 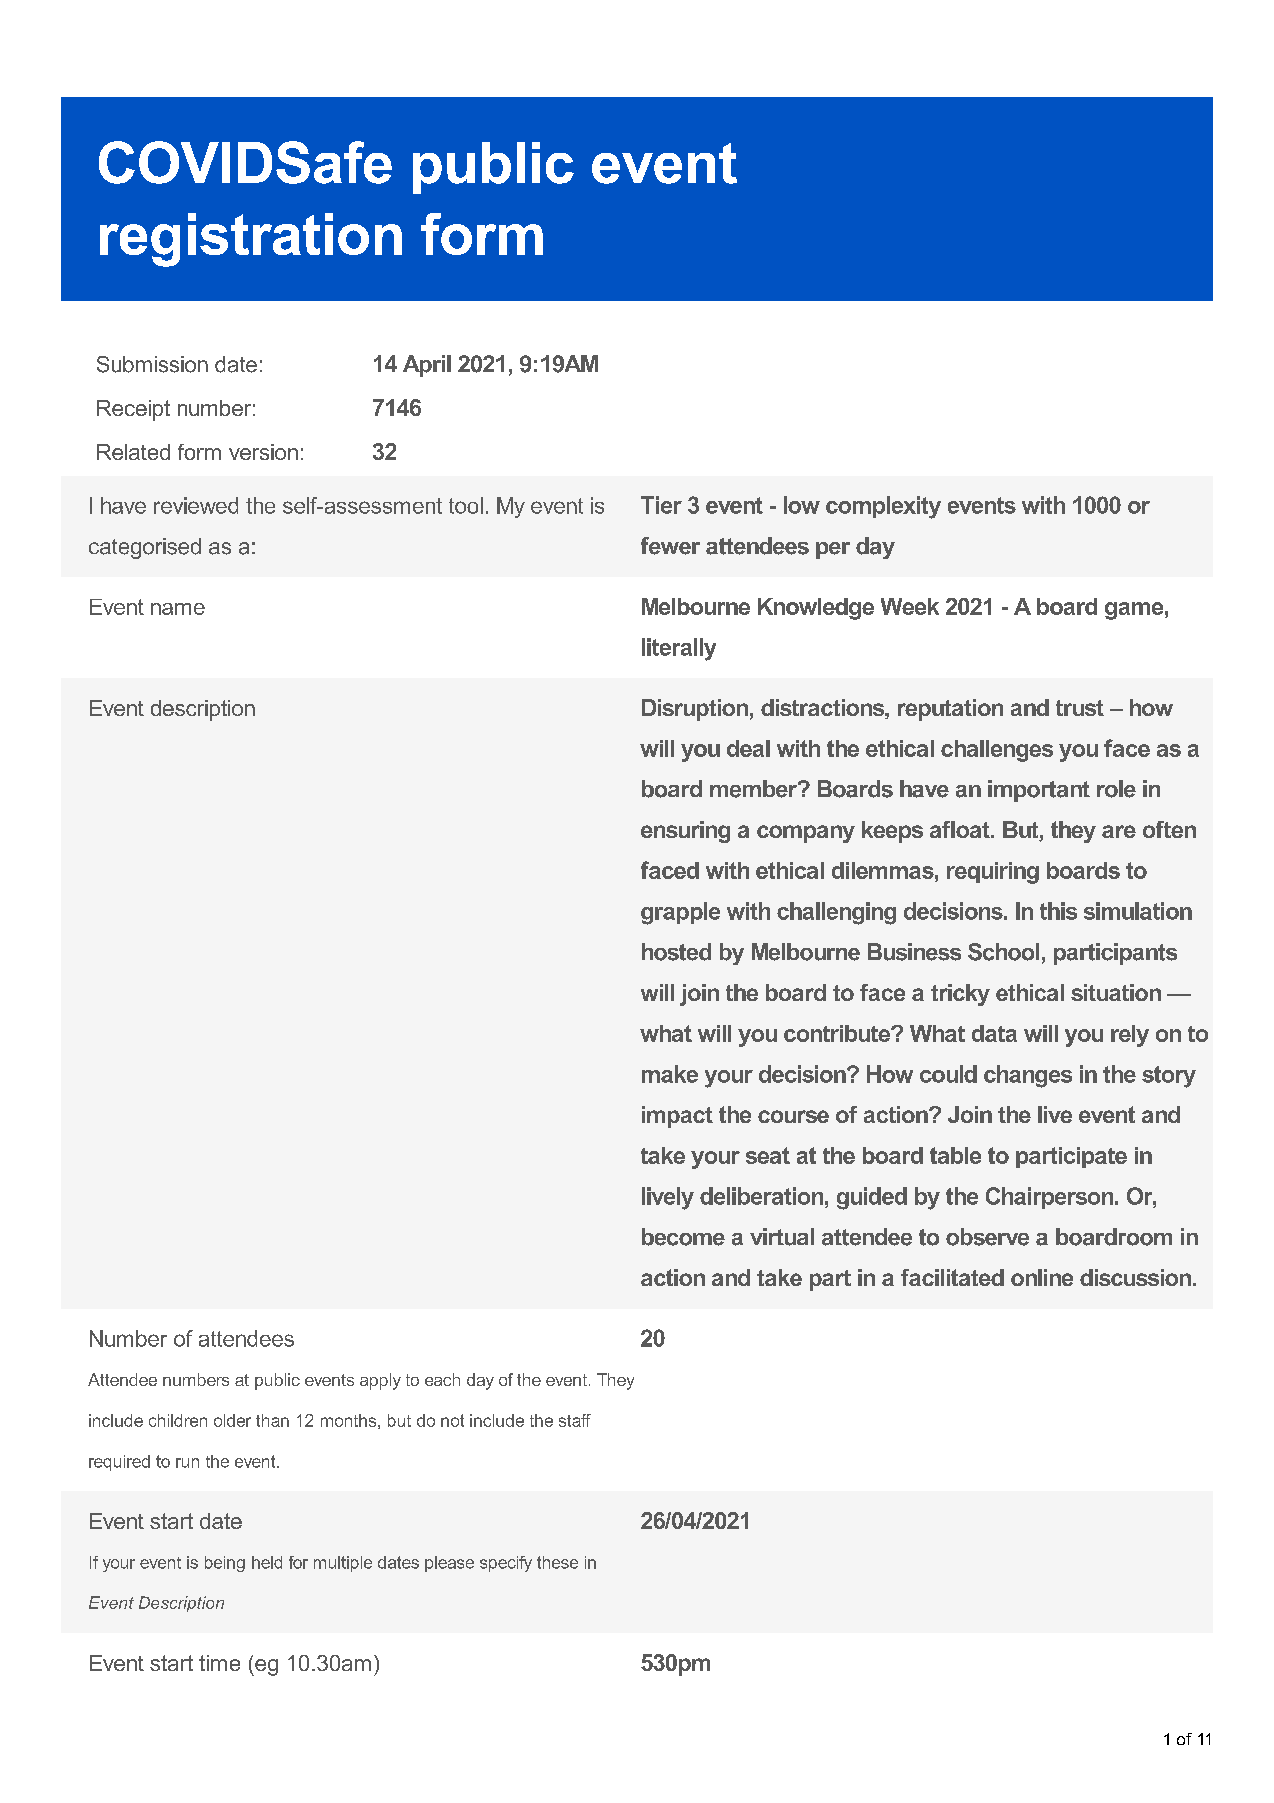 I want to click on time, so click(x=219, y=1663).
